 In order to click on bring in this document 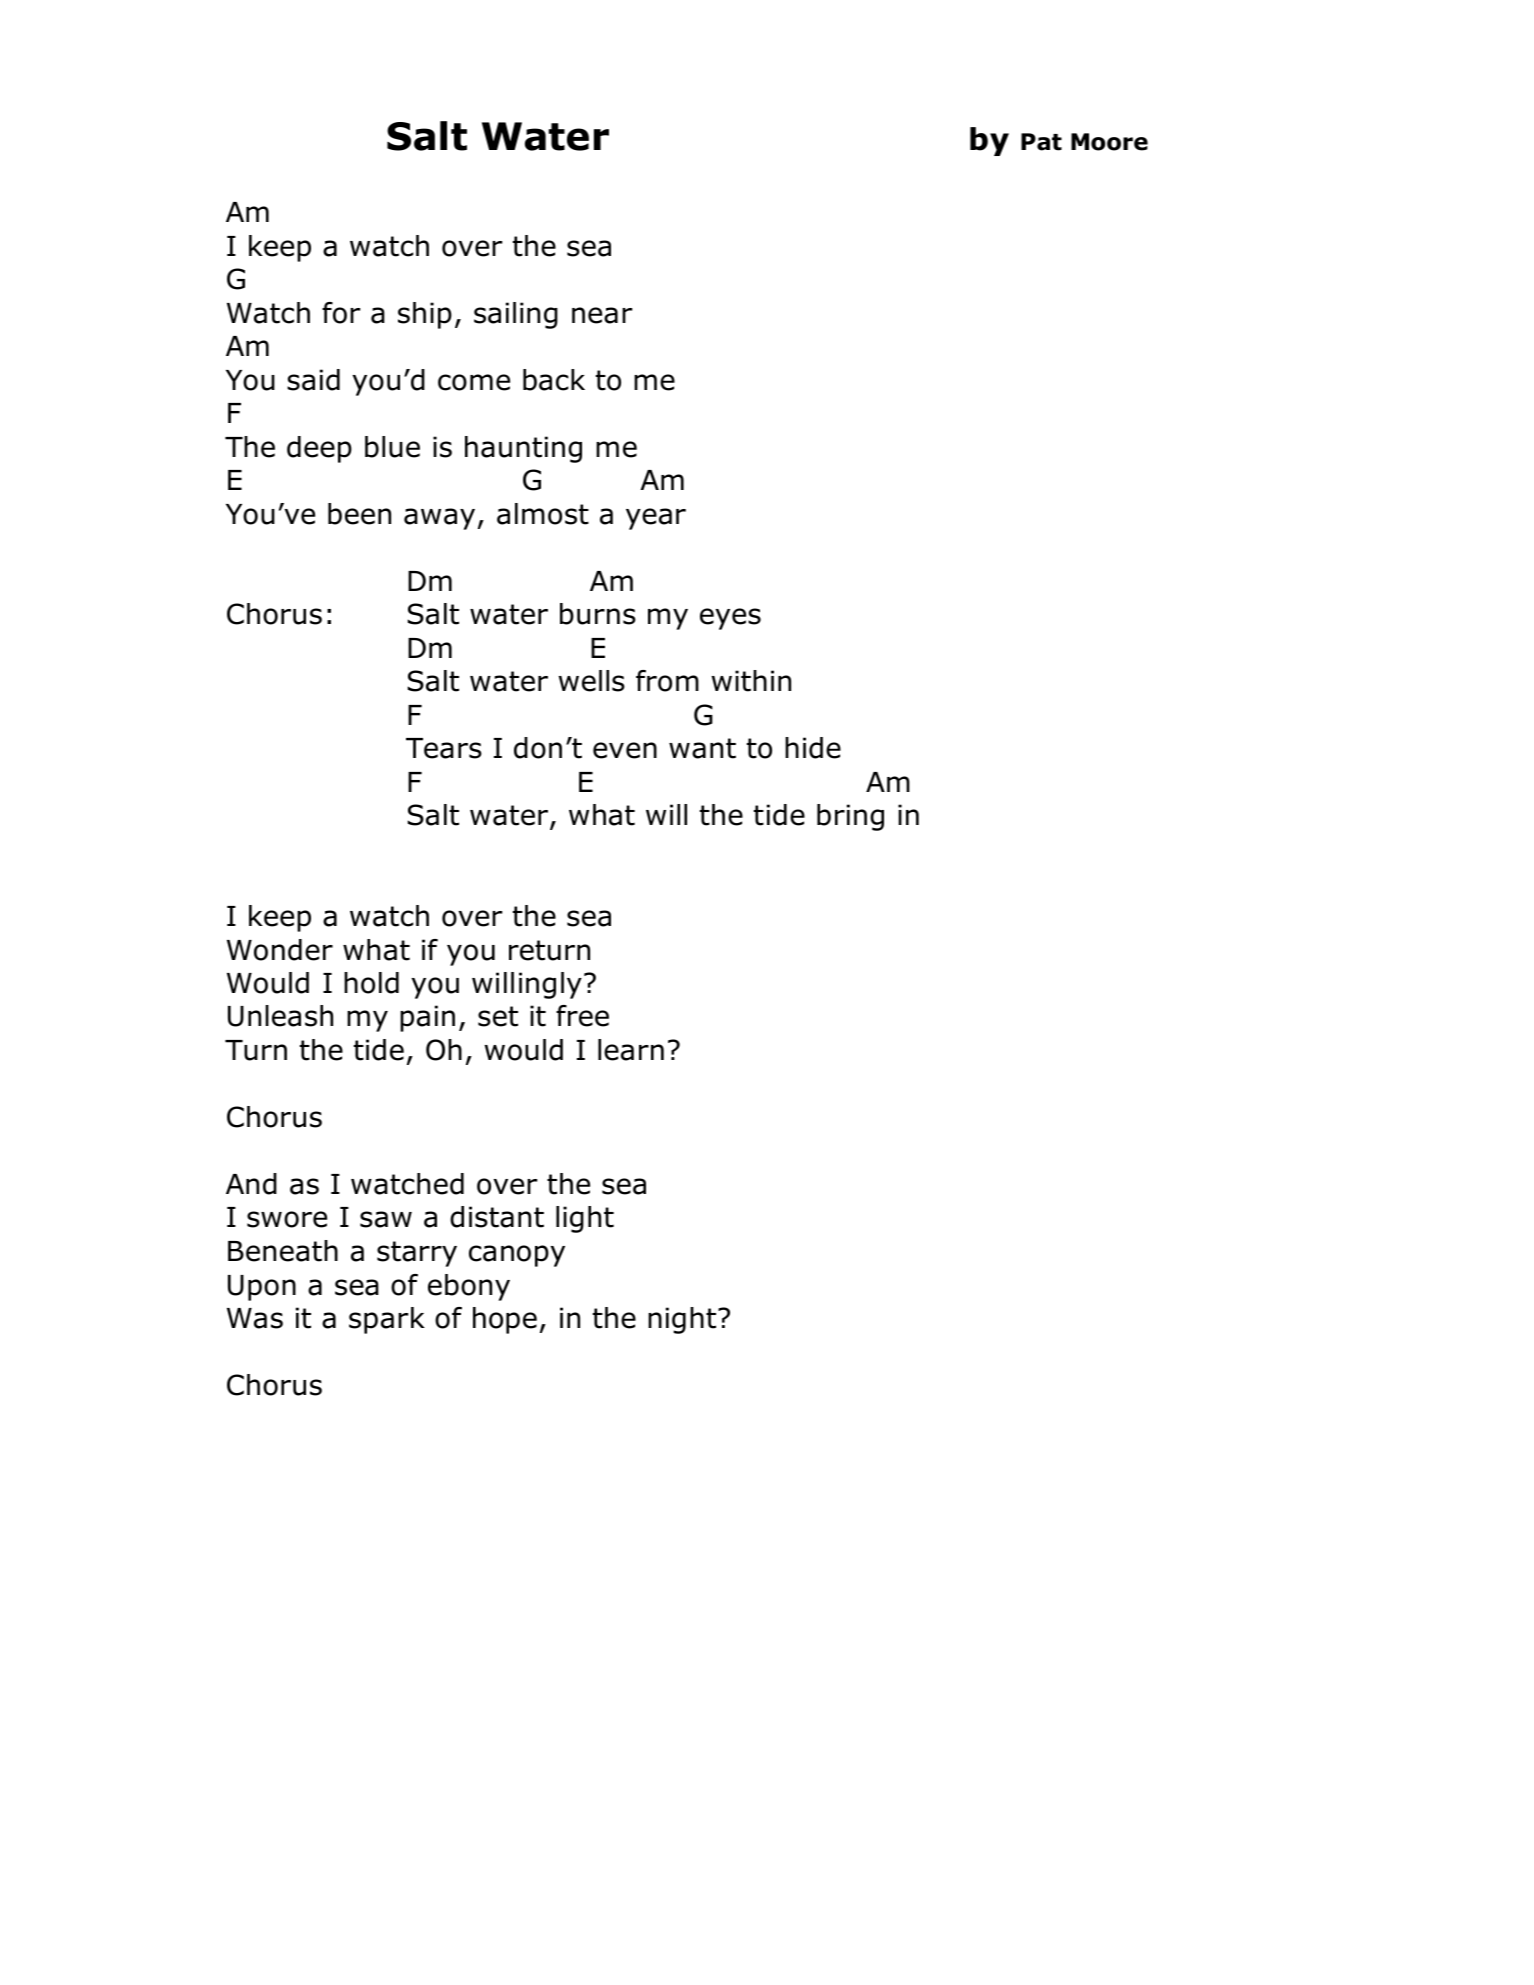, I will do `click(850, 817)`.
